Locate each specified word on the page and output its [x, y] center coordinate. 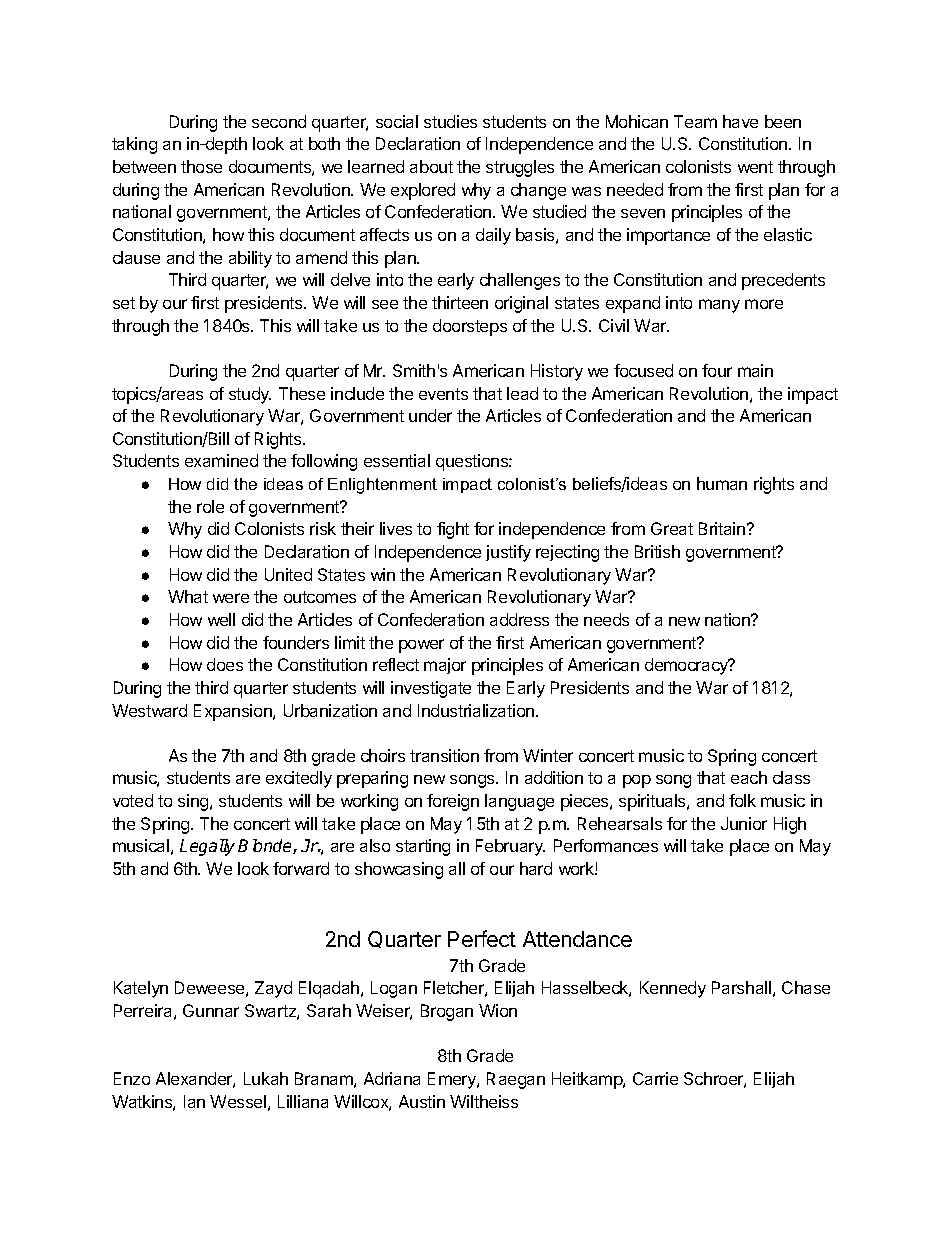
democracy [687, 666]
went [755, 167]
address [519, 619]
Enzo [132, 1078]
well [221, 619]
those [201, 166]
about [431, 166]
